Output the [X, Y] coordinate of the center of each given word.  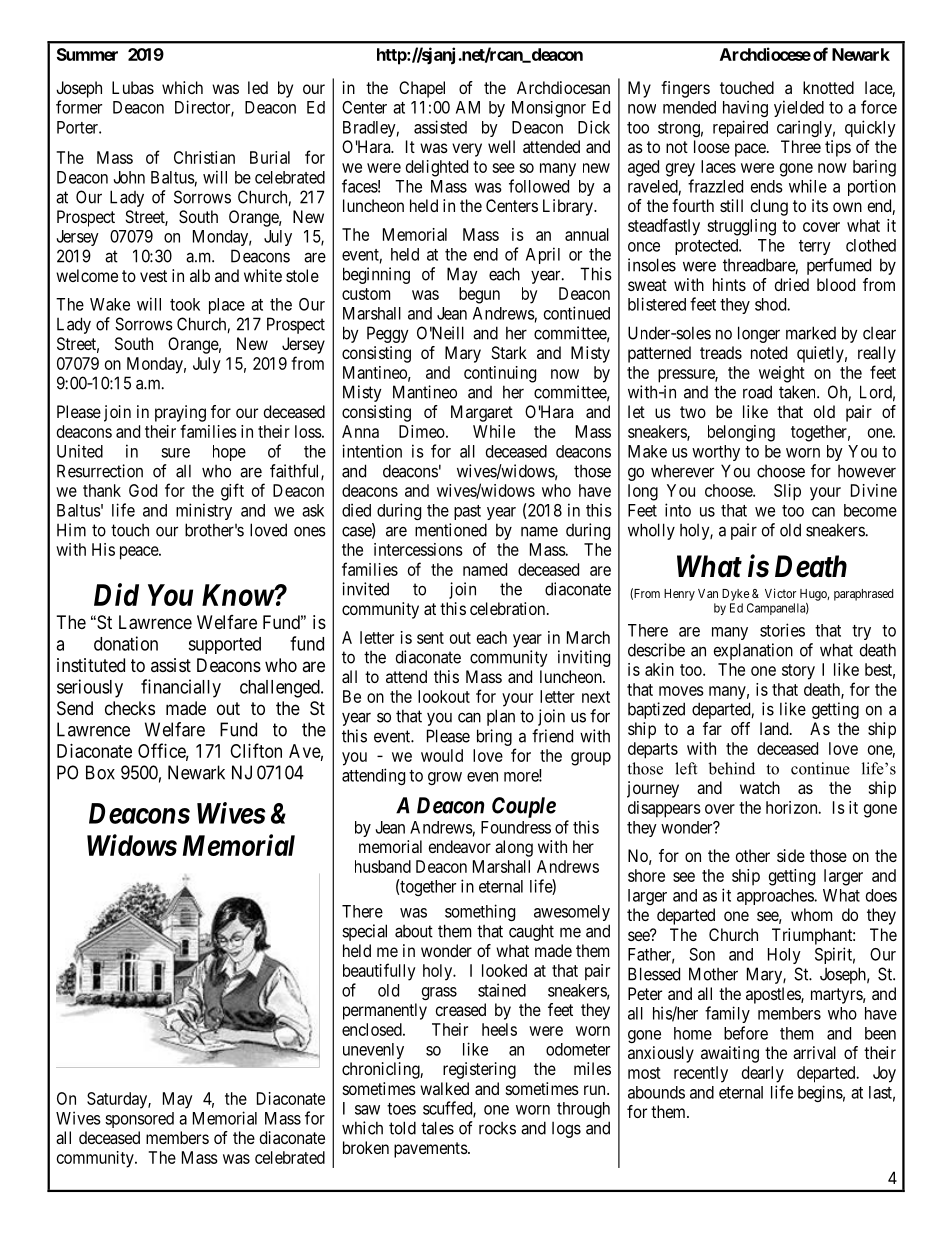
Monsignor [549, 109]
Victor [780, 593]
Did [116, 594]
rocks [497, 1128]
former [79, 107]
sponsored [139, 1120]
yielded [799, 108]
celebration [509, 608]
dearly [763, 1074]
